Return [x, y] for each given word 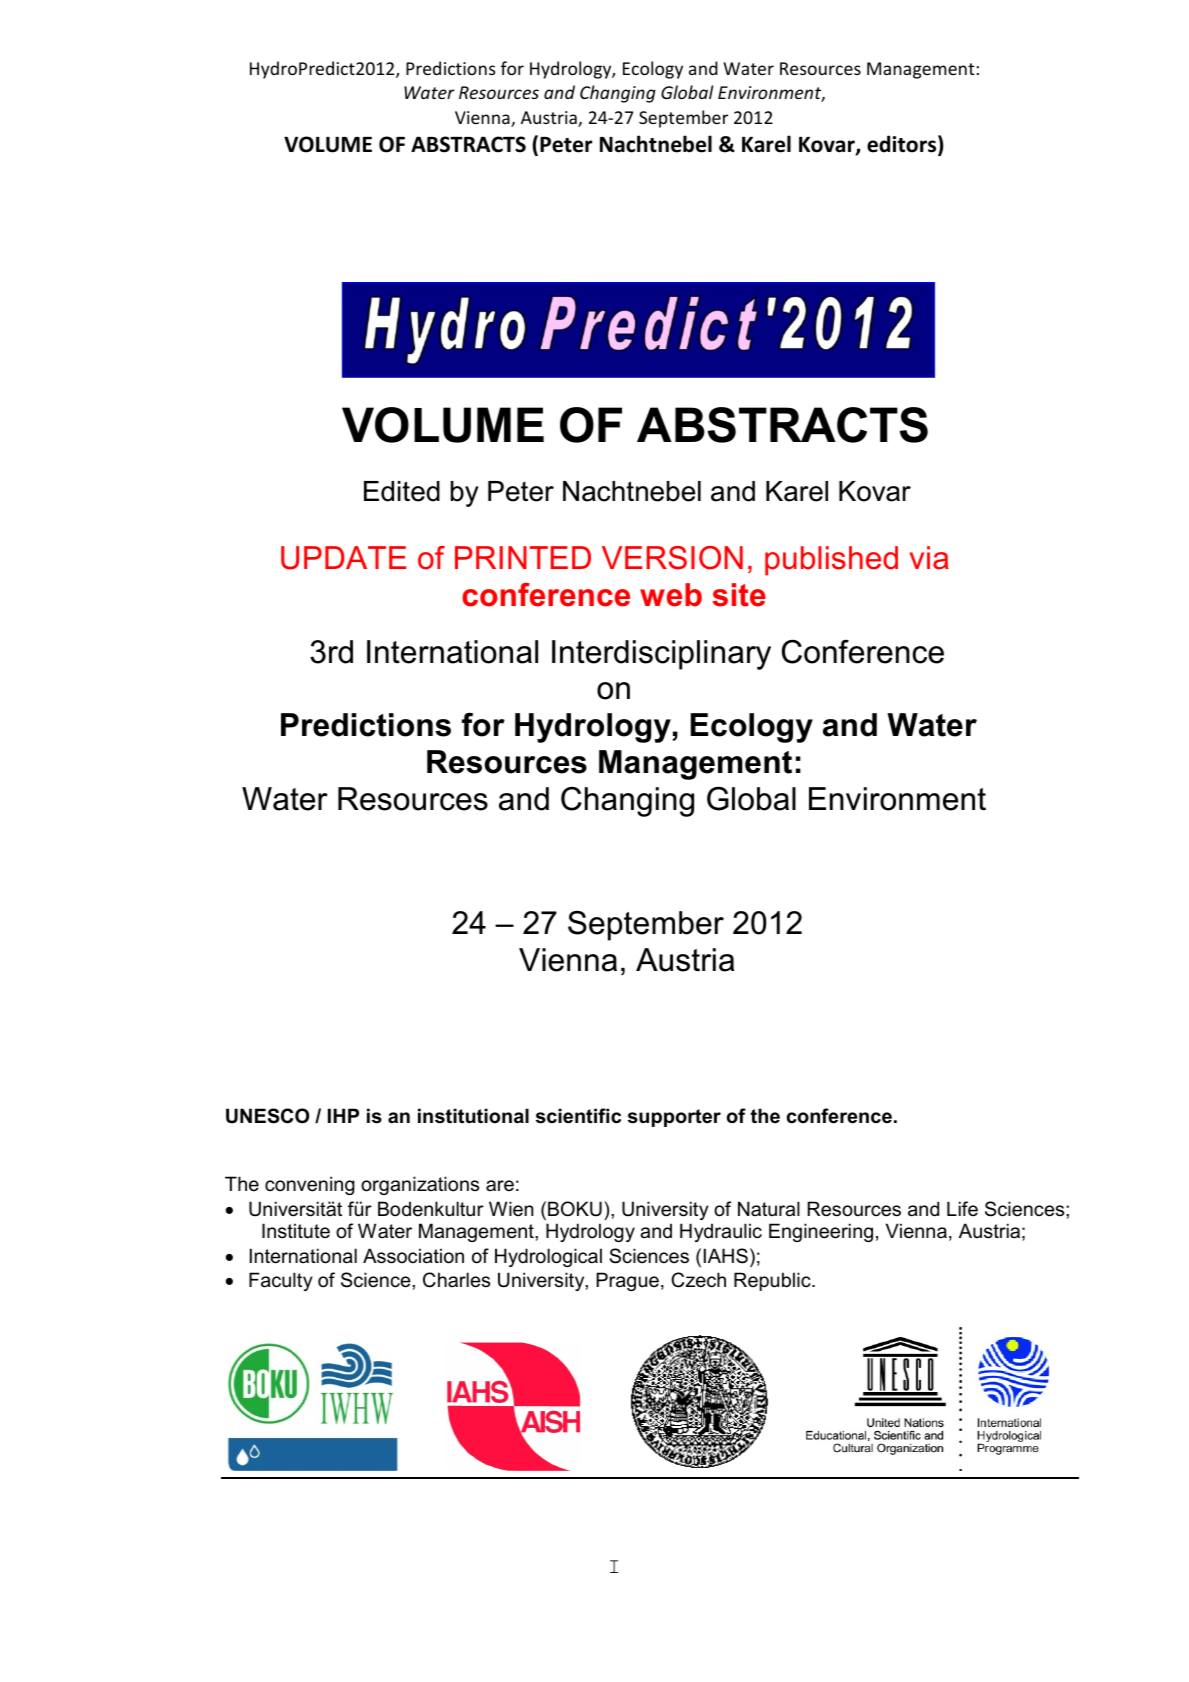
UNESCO [267, 1116]
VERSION [672, 558]
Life [962, 1208]
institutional [473, 1116]
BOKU [575, 1209]
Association [413, 1256]
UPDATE [344, 558]
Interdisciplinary [661, 655]
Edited [402, 491]
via [929, 558]
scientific [578, 1116]
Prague [627, 1281]
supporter [674, 1118]
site [739, 595]
